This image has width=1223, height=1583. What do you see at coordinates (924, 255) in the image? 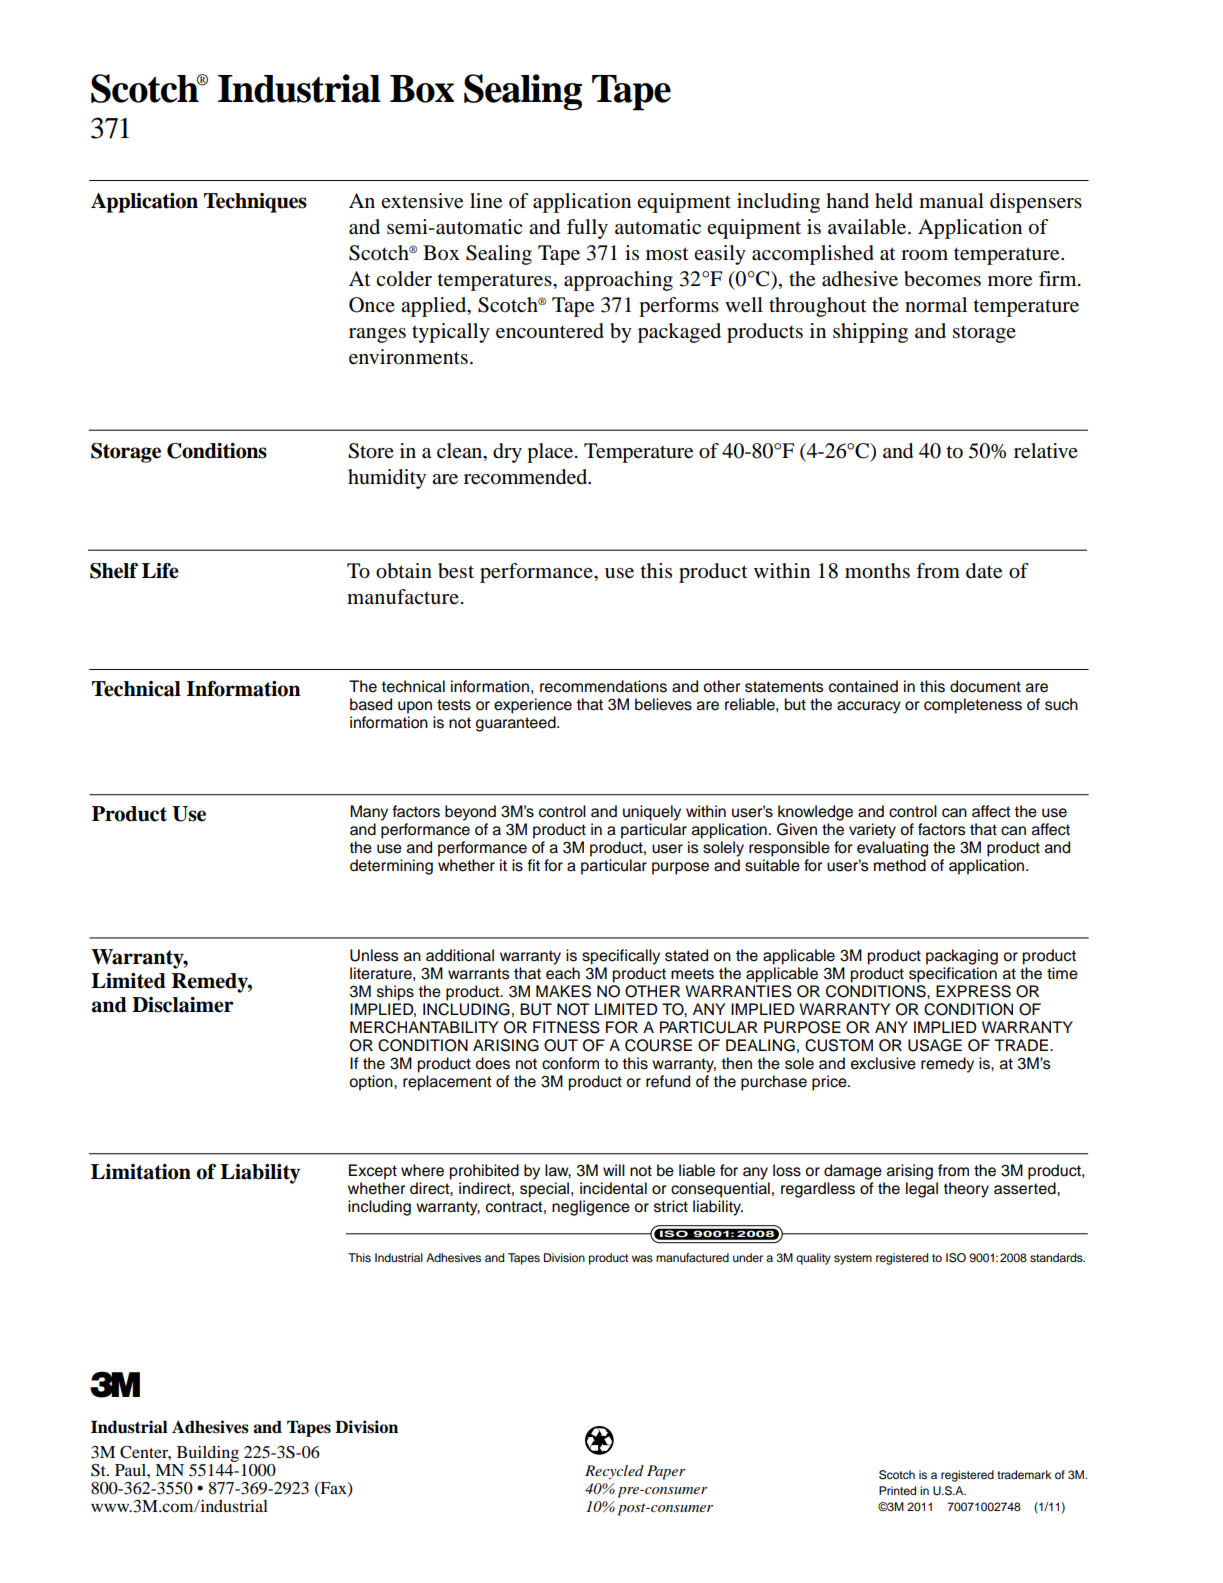
I see `room` at bounding box center [924, 255].
